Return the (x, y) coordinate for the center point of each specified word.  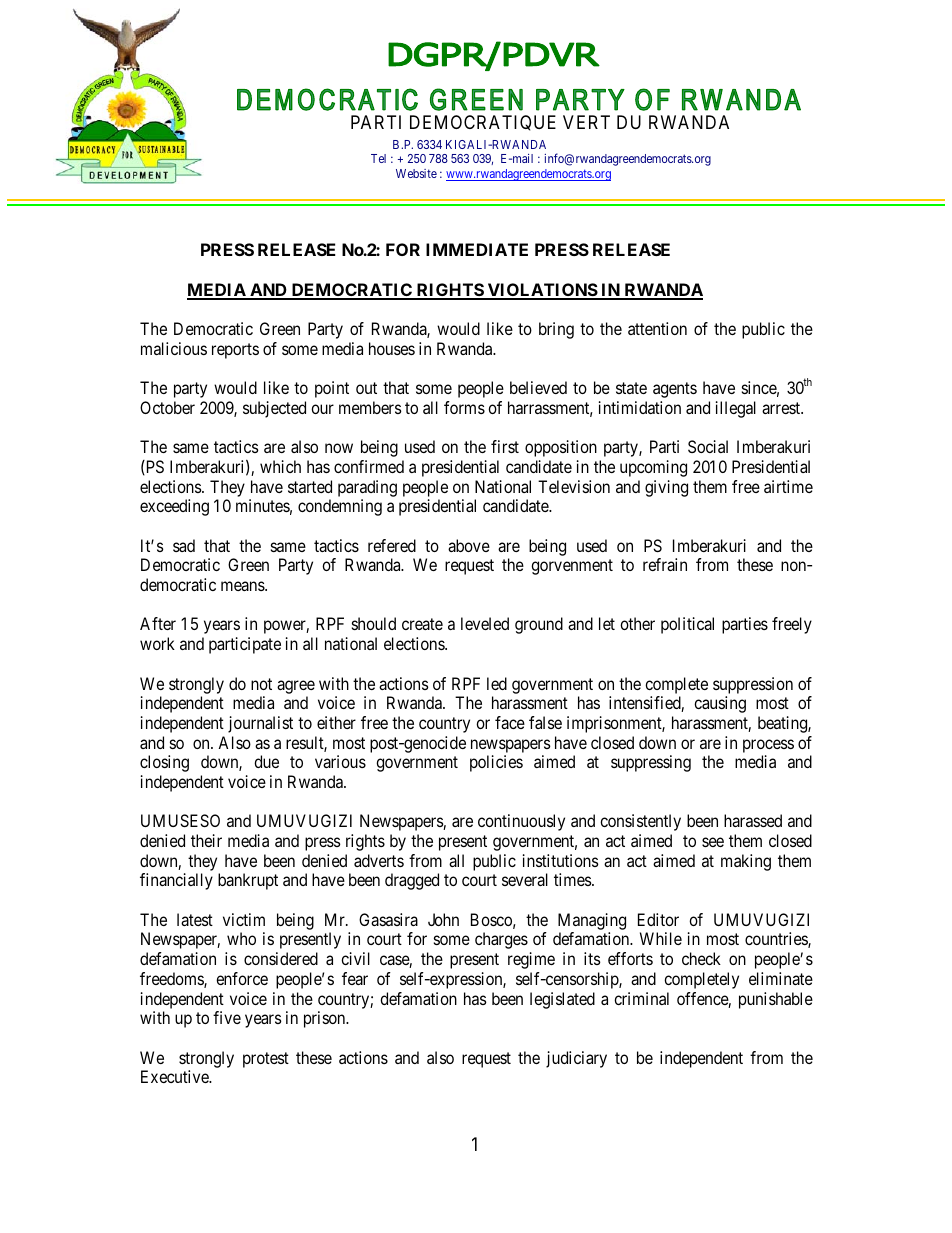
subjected (274, 409)
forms (464, 407)
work (157, 643)
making (746, 862)
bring (556, 330)
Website (416, 173)
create (422, 624)
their (206, 840)
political (687, 625)
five (227, 1017)
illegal (736, 409)
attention (657, 328)
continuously (521, 822)
